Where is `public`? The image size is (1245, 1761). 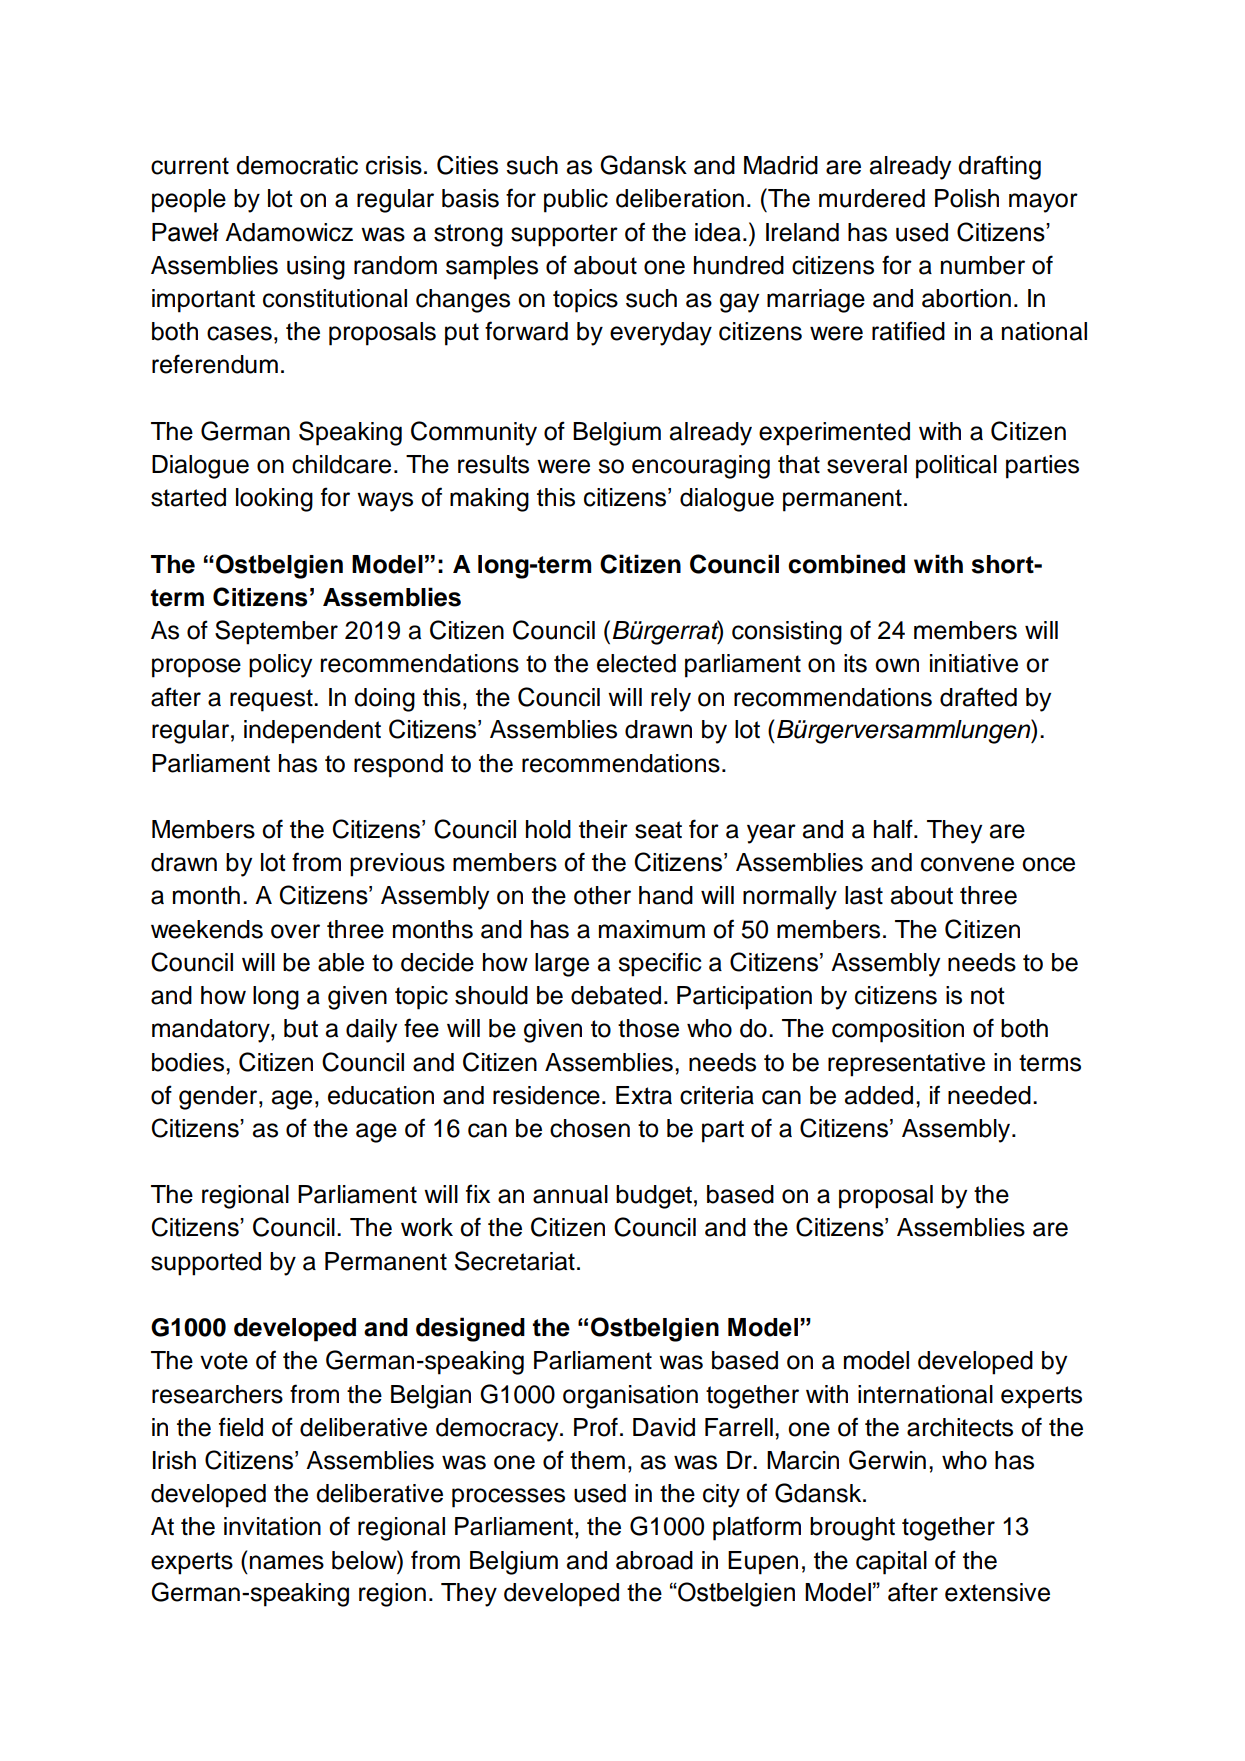
public is located at coordinates (576, 201).
